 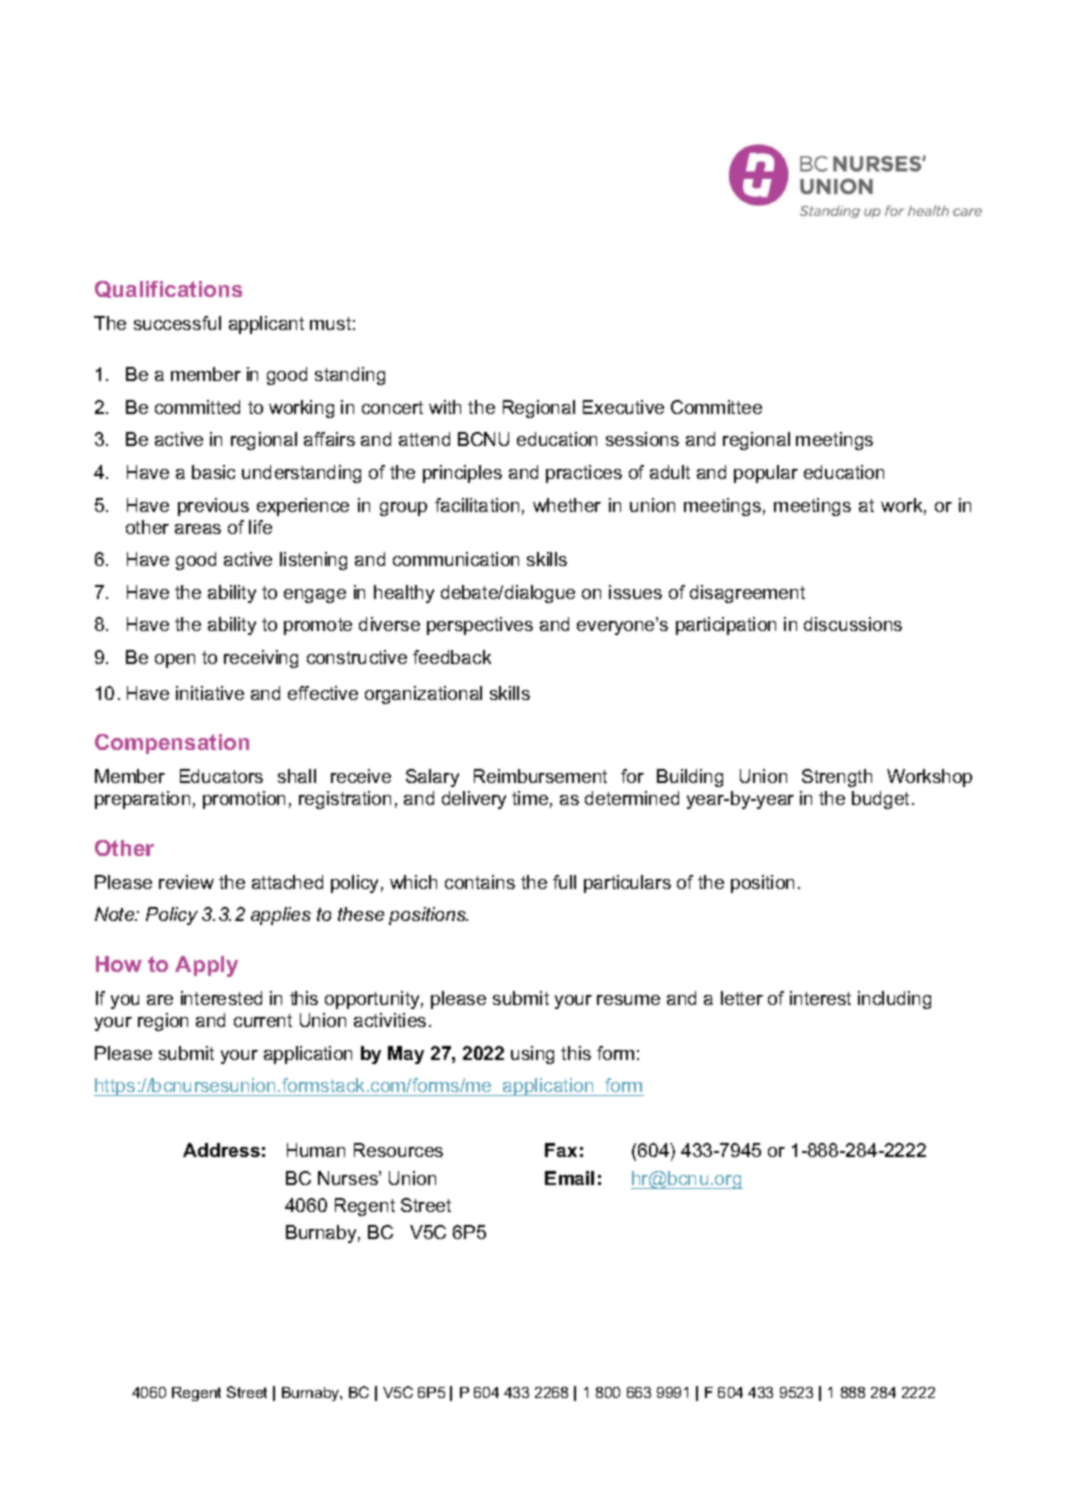 What do you see at coordinates (221, 1150) in the screenshot?
I see `Address` at bounding box center [221, 1150].
